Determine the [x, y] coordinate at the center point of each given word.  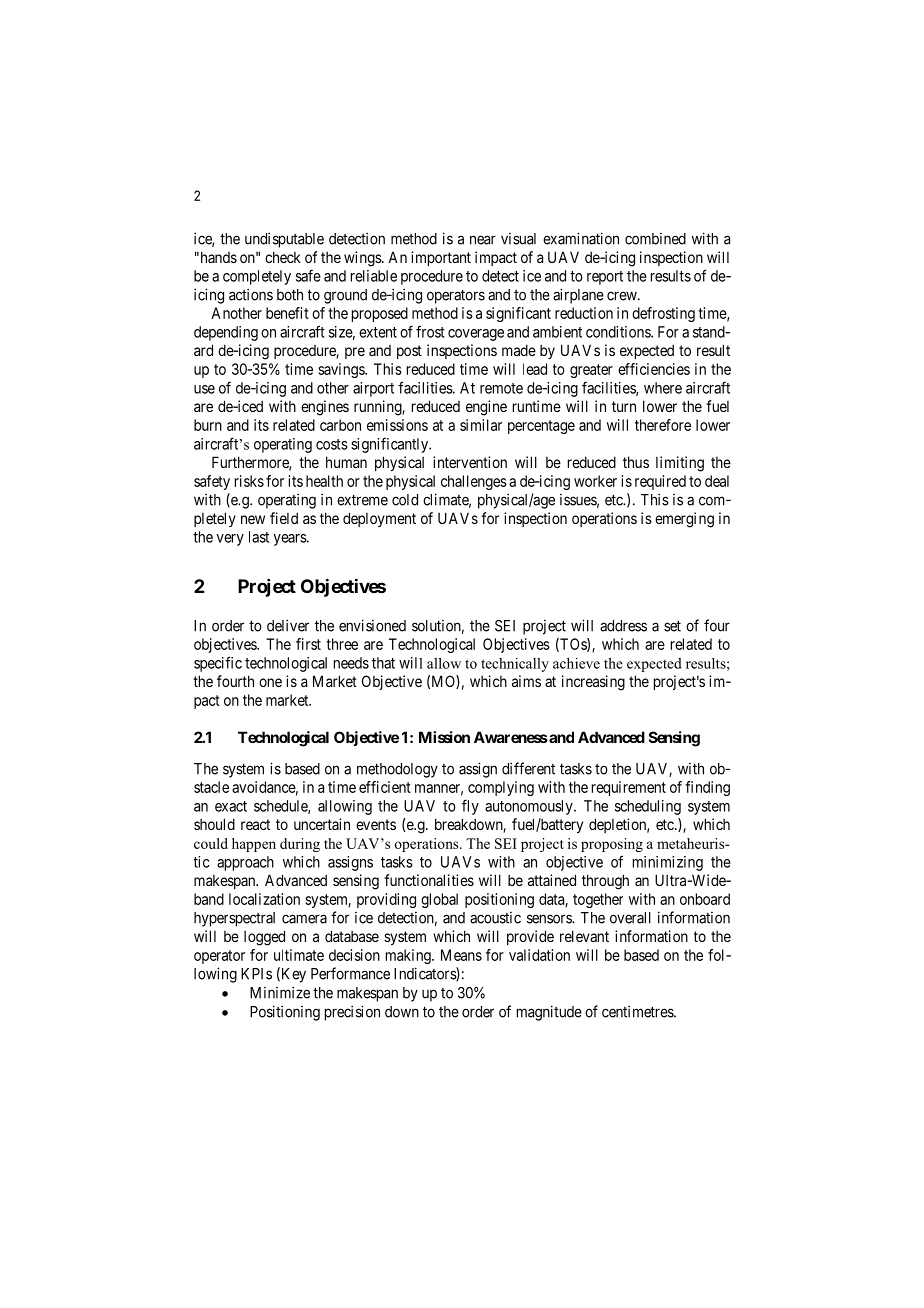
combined [655, 239]
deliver [288, 625]
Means [461, 955]
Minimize [280, 992]
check [283, 257]
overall [630, 918]
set [672, 626]
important [441, 258]
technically [515, 665]
